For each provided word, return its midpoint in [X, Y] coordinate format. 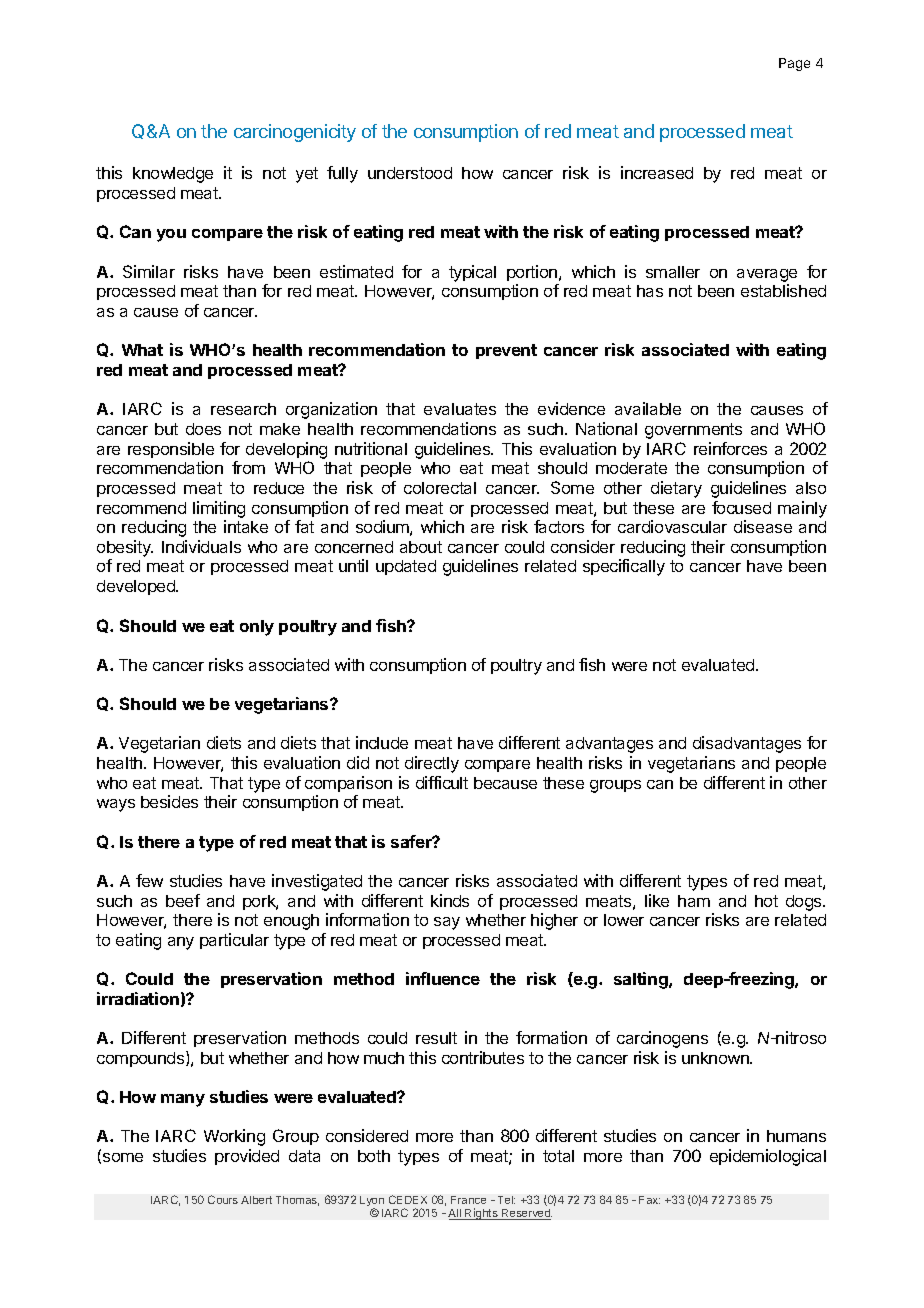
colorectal [440, 488]
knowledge [173, 175]
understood [410, 173]
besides [169, 801]
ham [694, 901]
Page [794, 64]
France [468, 1200]
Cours [223, 1199]
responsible [171, 450]
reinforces [730, 448]
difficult [442, 782]
